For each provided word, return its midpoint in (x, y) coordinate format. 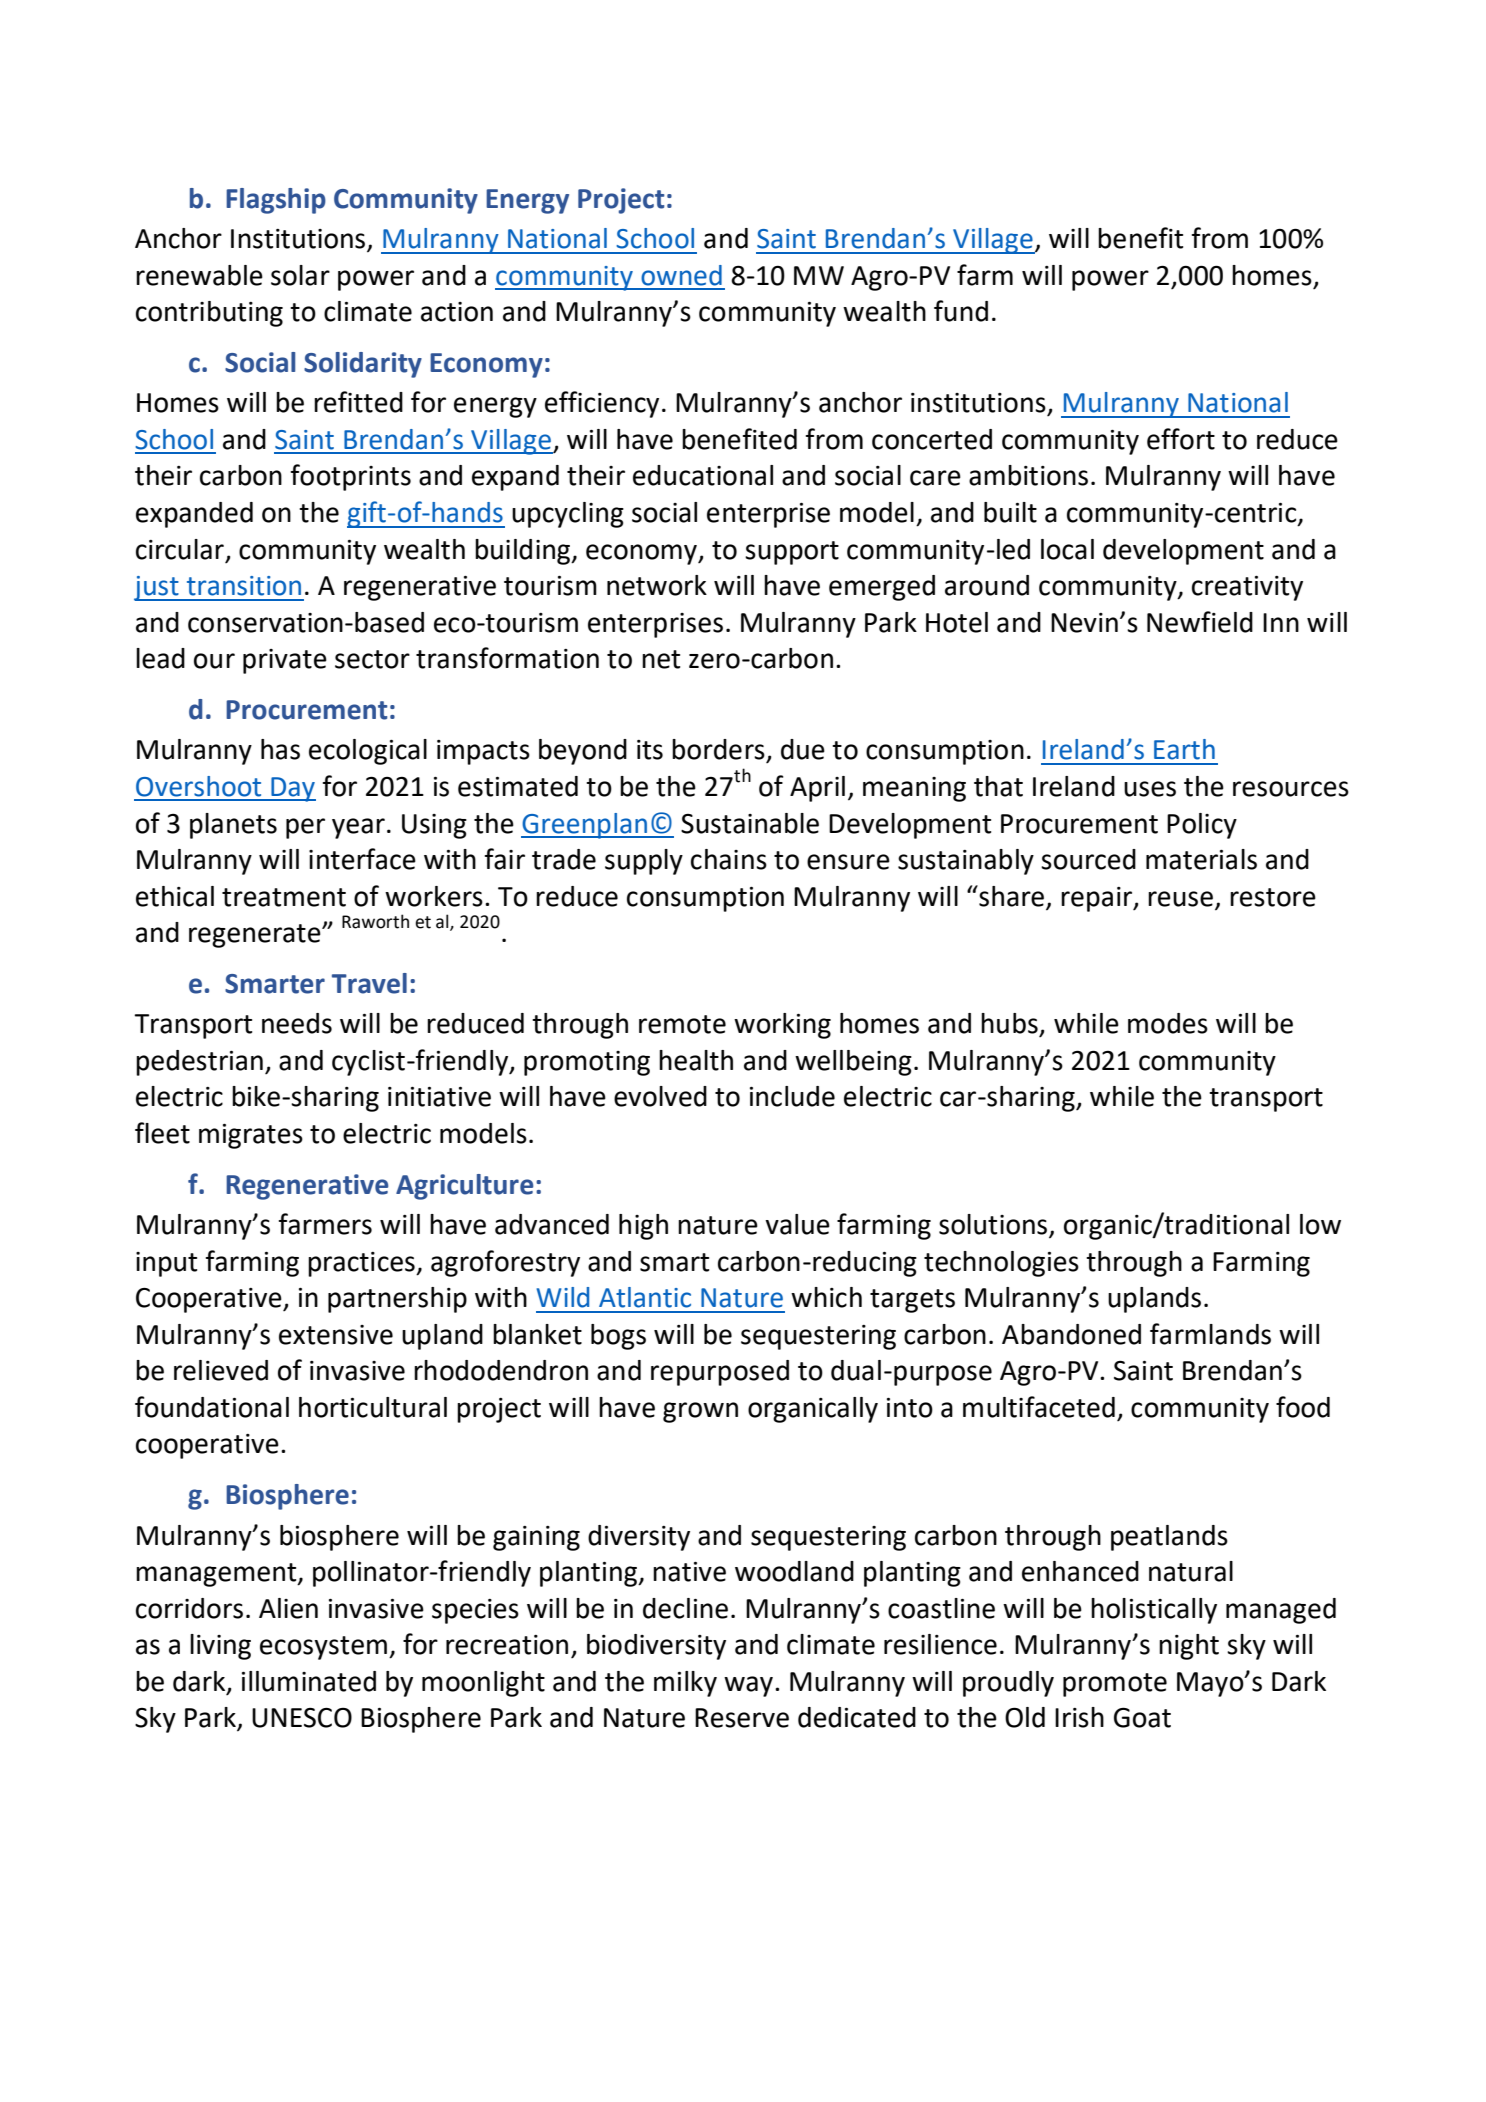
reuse (1180, 899)
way (748, 1686)
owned (681, 275)
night (1189, 1647)
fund (961, 311)
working (782, 1026)
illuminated (309, 1681)
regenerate (256, 936)
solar (300, 275)
